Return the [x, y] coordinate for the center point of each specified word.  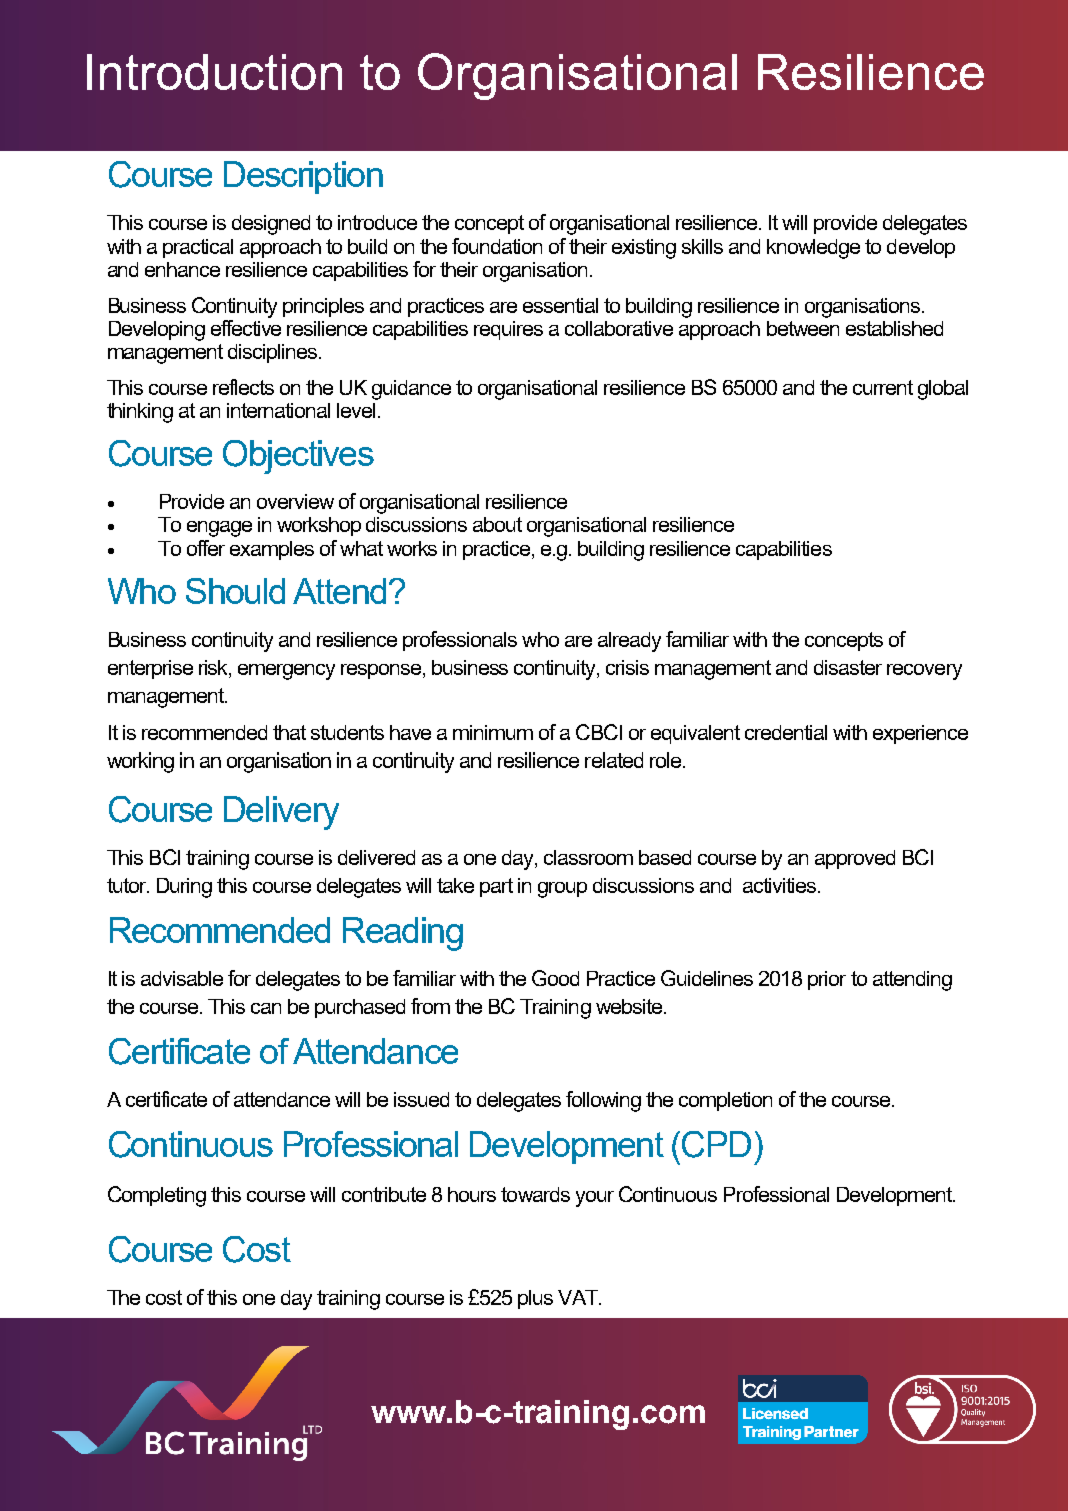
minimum [493, 732]
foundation [497, 246]
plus [535, 1299]
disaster [848, 667]
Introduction [214, 72]
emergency [286, 672]
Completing [157, 1196]
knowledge [813, 249]
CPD [716, 1144]
